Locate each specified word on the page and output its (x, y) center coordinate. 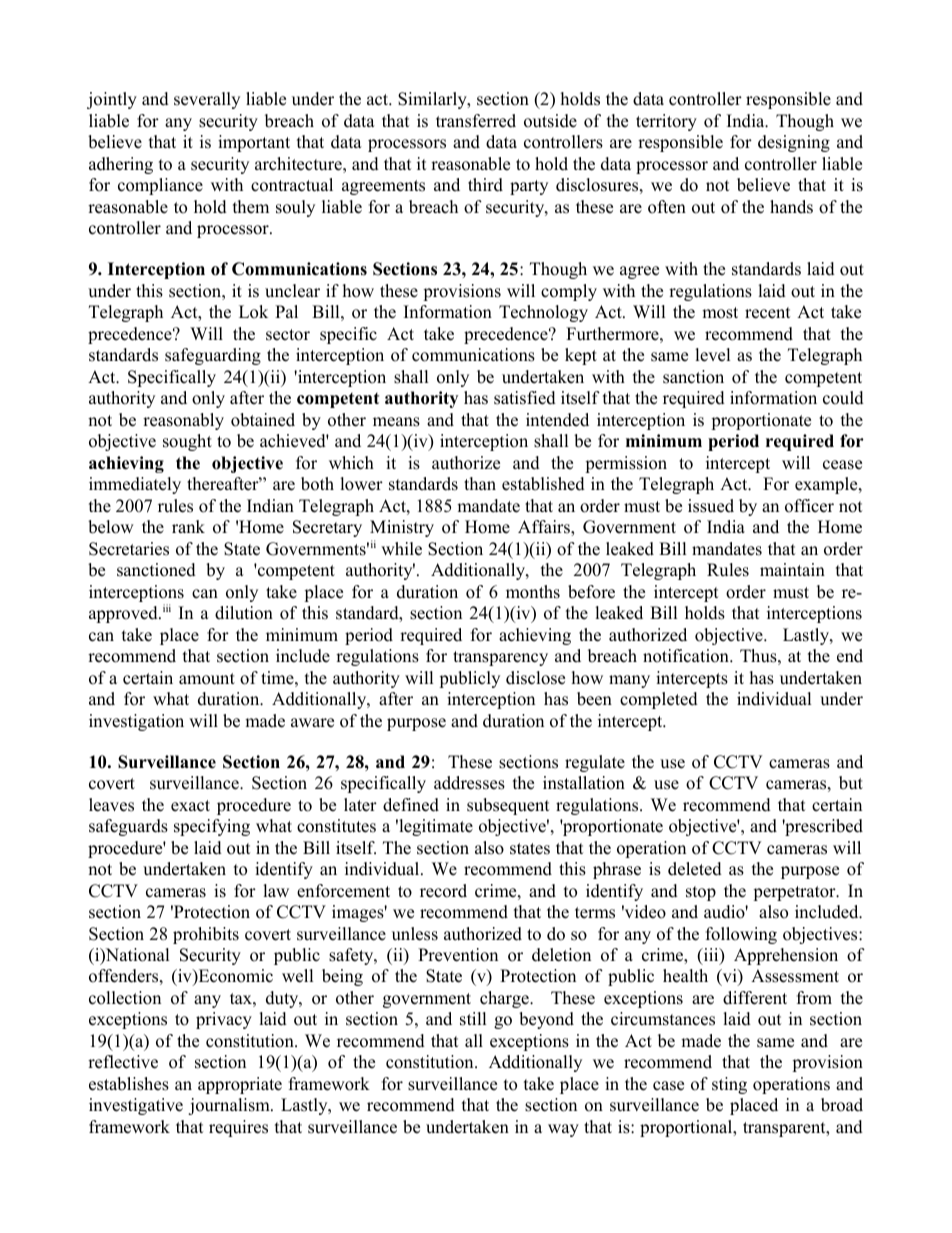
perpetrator (795, 893)
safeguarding (213, 356)
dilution (244, 613)
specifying (212, 827)
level (713, 355)
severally (207, 100)
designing (794, 143)
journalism (230, 1106)
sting (729, 1085)
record (443, 891)
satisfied (525, 398)
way (563, 1130)
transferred (476, 121)
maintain (792, 569)
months (533, 592)
